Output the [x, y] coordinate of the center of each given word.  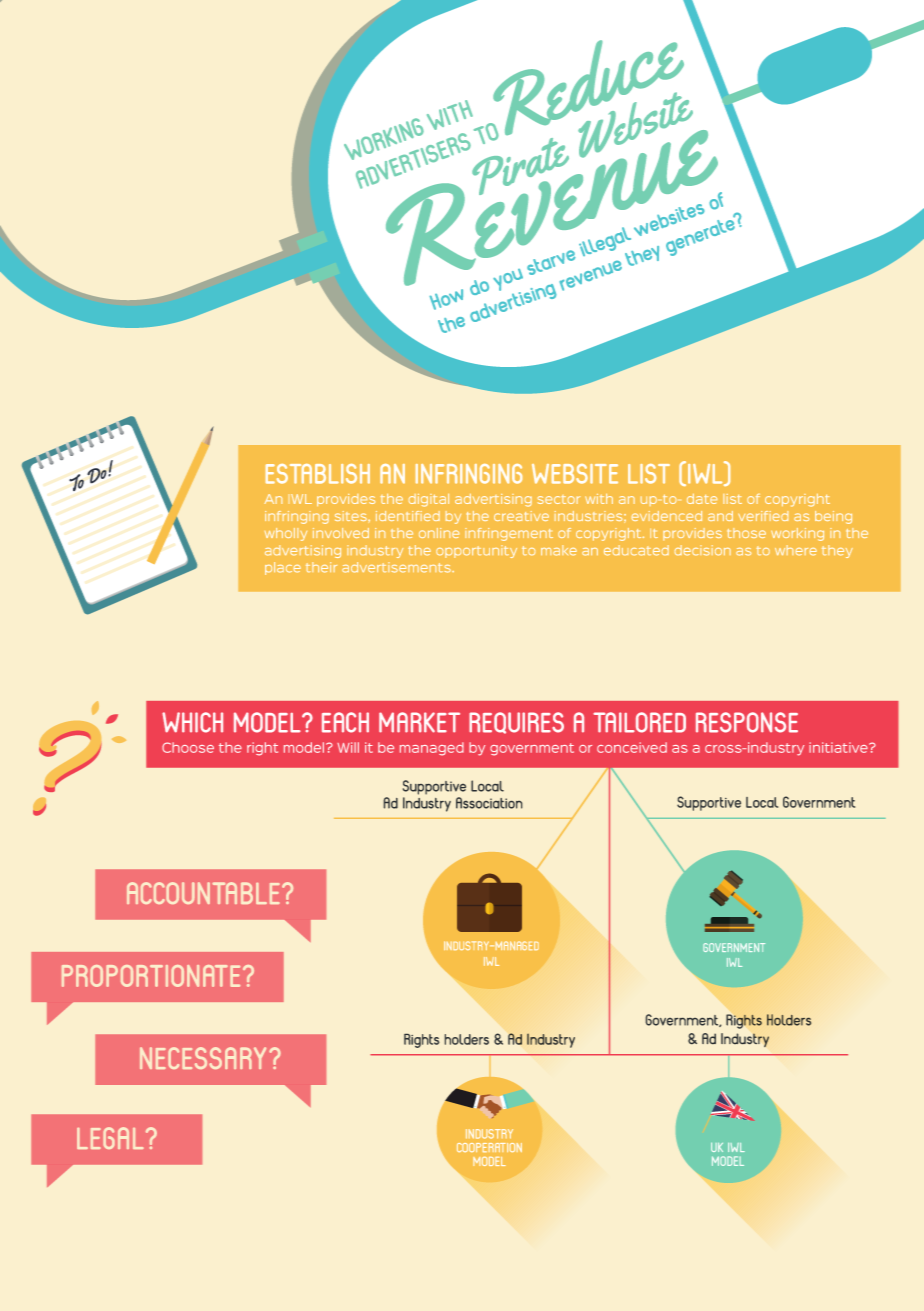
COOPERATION [489, 1147]
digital [429, 500]
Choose [188, 747]
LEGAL [110, 1138]
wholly [286, 534]
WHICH [192, 722]
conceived [632, 747]
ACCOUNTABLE [203, 893]
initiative [839, 747]
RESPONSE [747, 722]
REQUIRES [516, 723]
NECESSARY [203, 1058]
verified [763, 516]
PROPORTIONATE [151, 976]
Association [489, 803]
